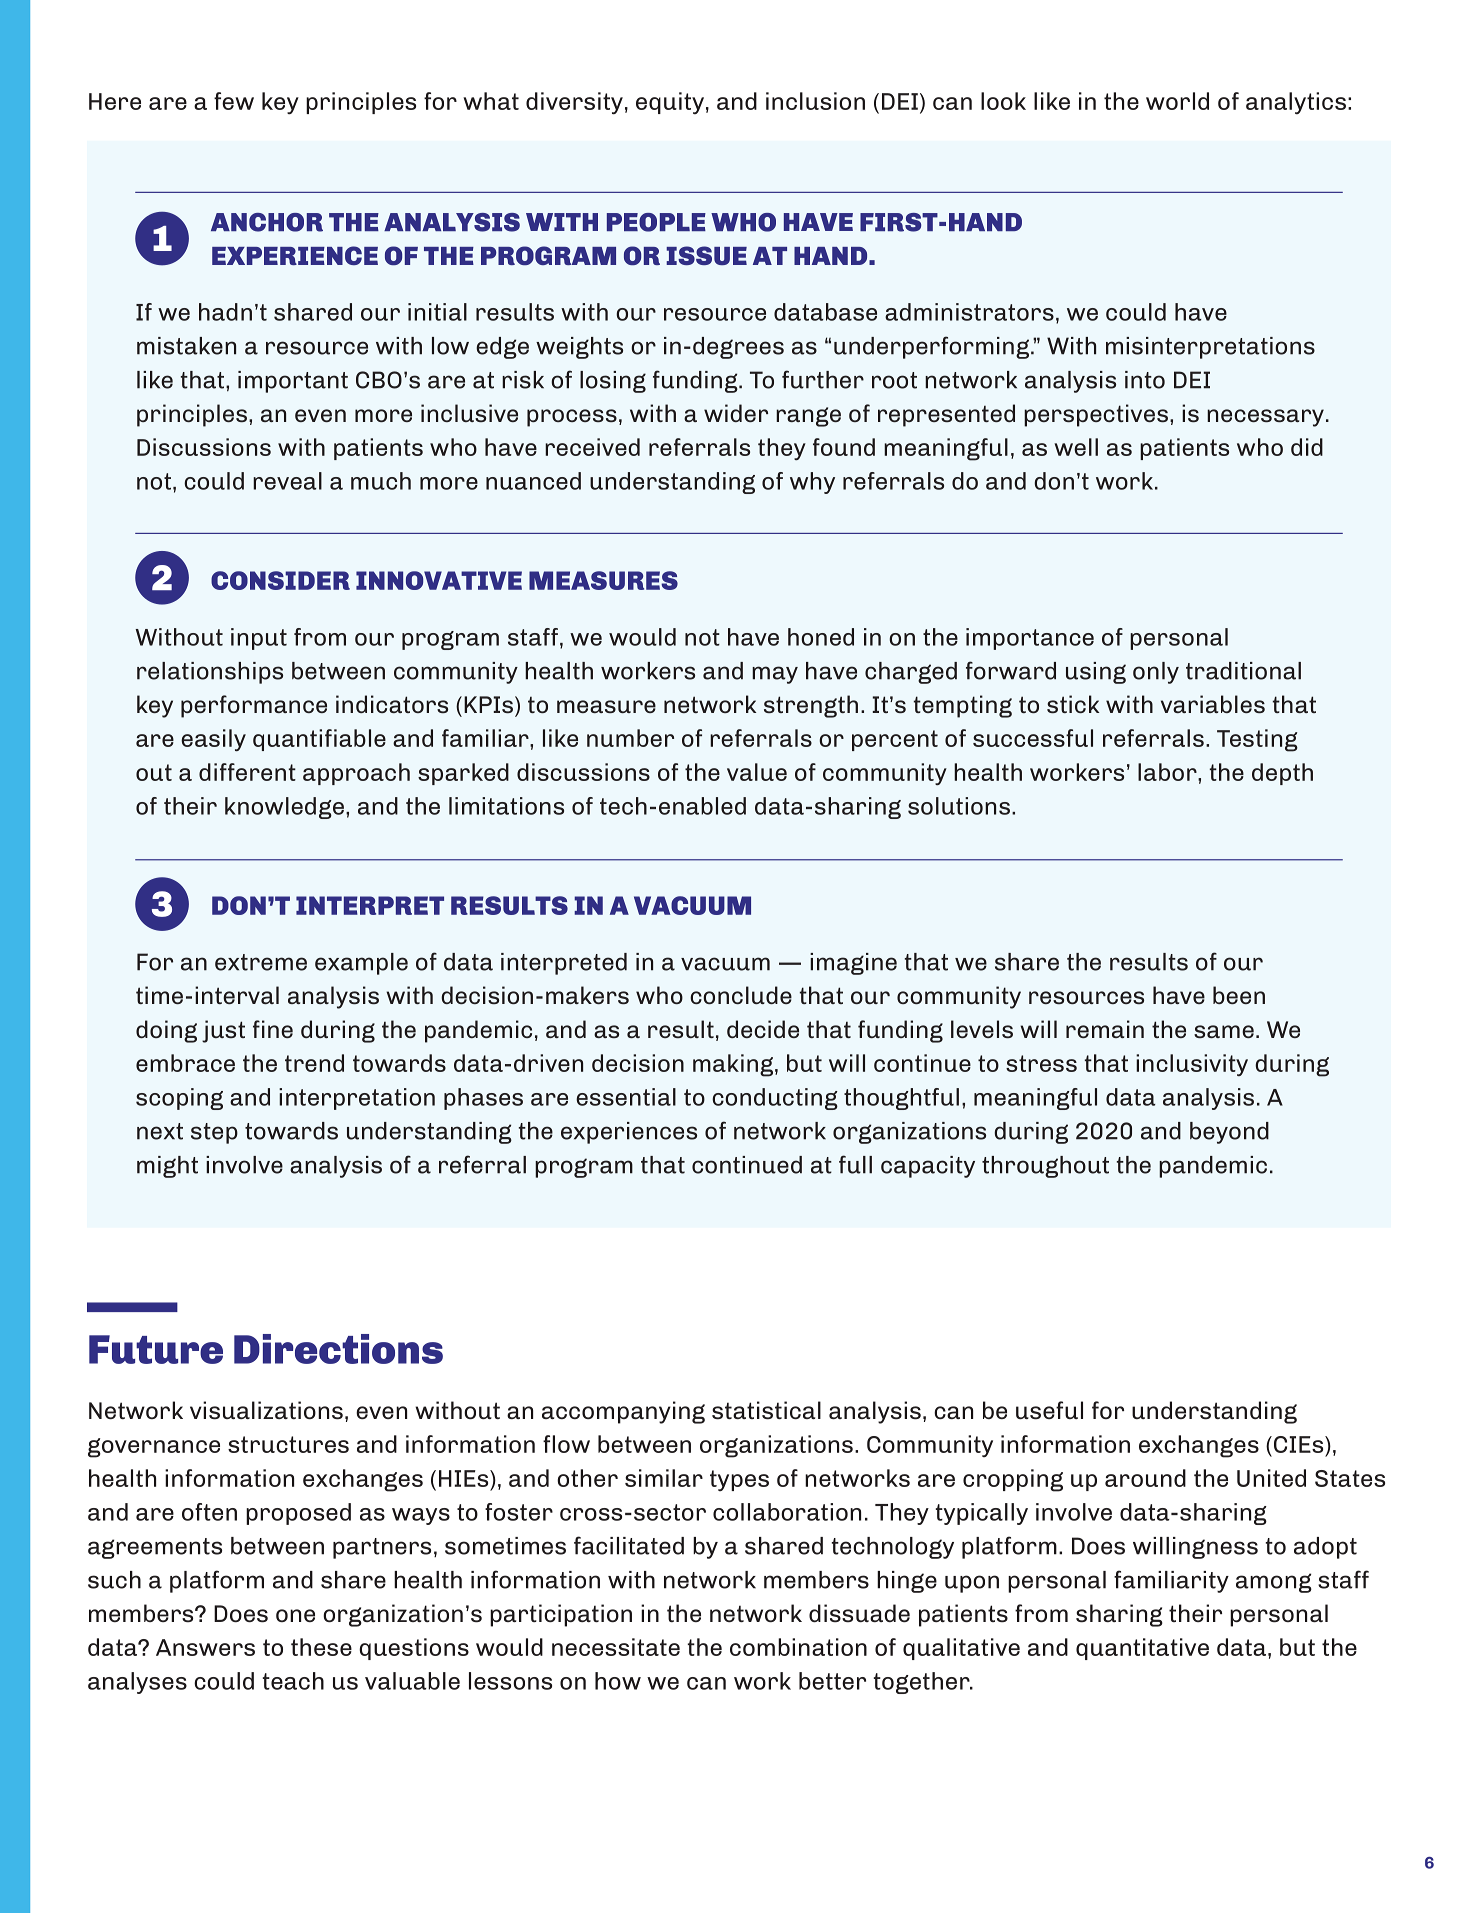 The image size is (1478, 1913). Describe the element at coordinates (741, 995) in the screenshot. I see `conclude` at that location.
